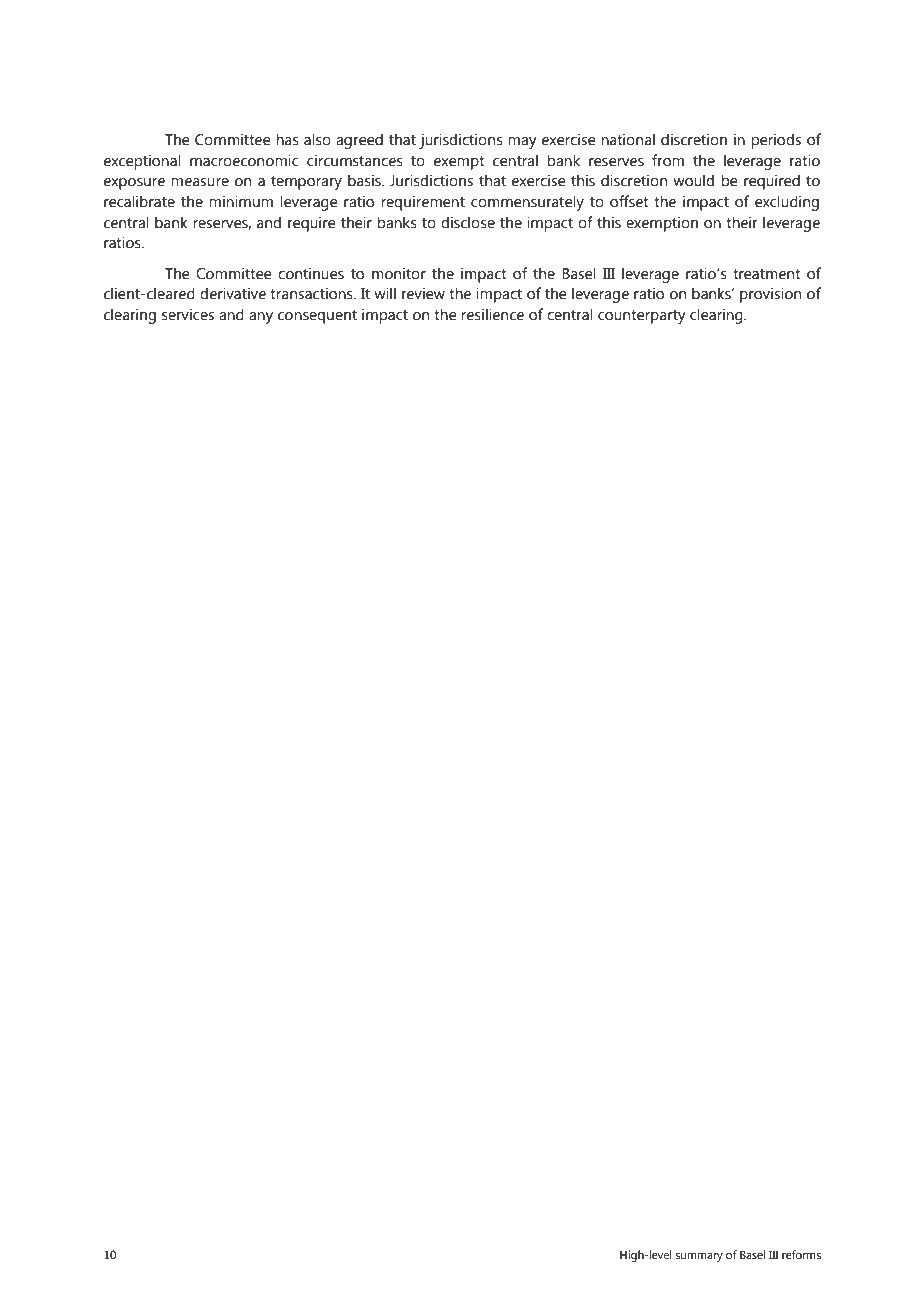 The height and width of the image is (1308, 924). I want to click on summary, so click(699, 1257).
